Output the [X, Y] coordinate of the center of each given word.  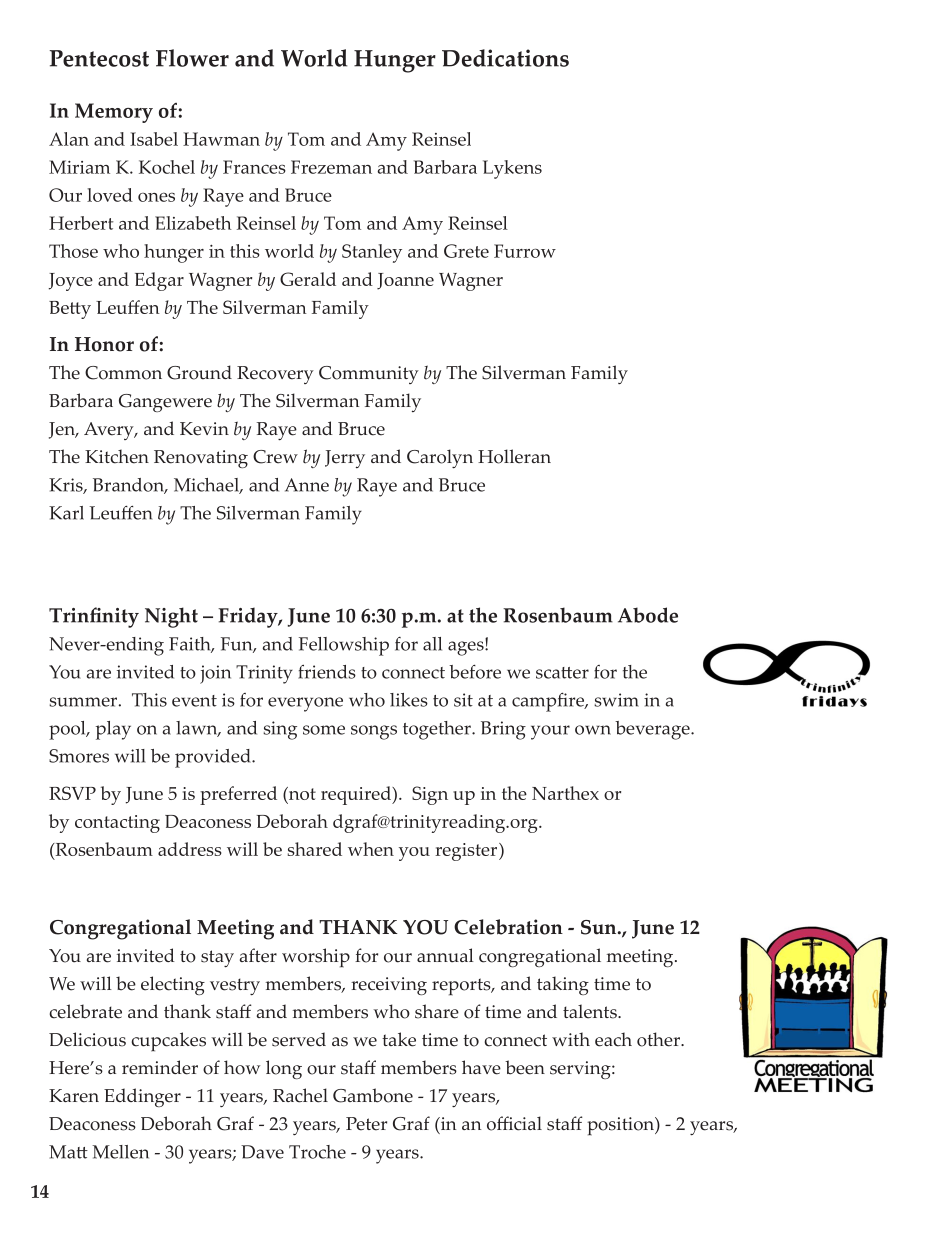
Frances [254, 167]
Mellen [120, 1152]
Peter [366, 1124]
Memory [114, 113]
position [621, 1126]
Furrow [525, 251]
